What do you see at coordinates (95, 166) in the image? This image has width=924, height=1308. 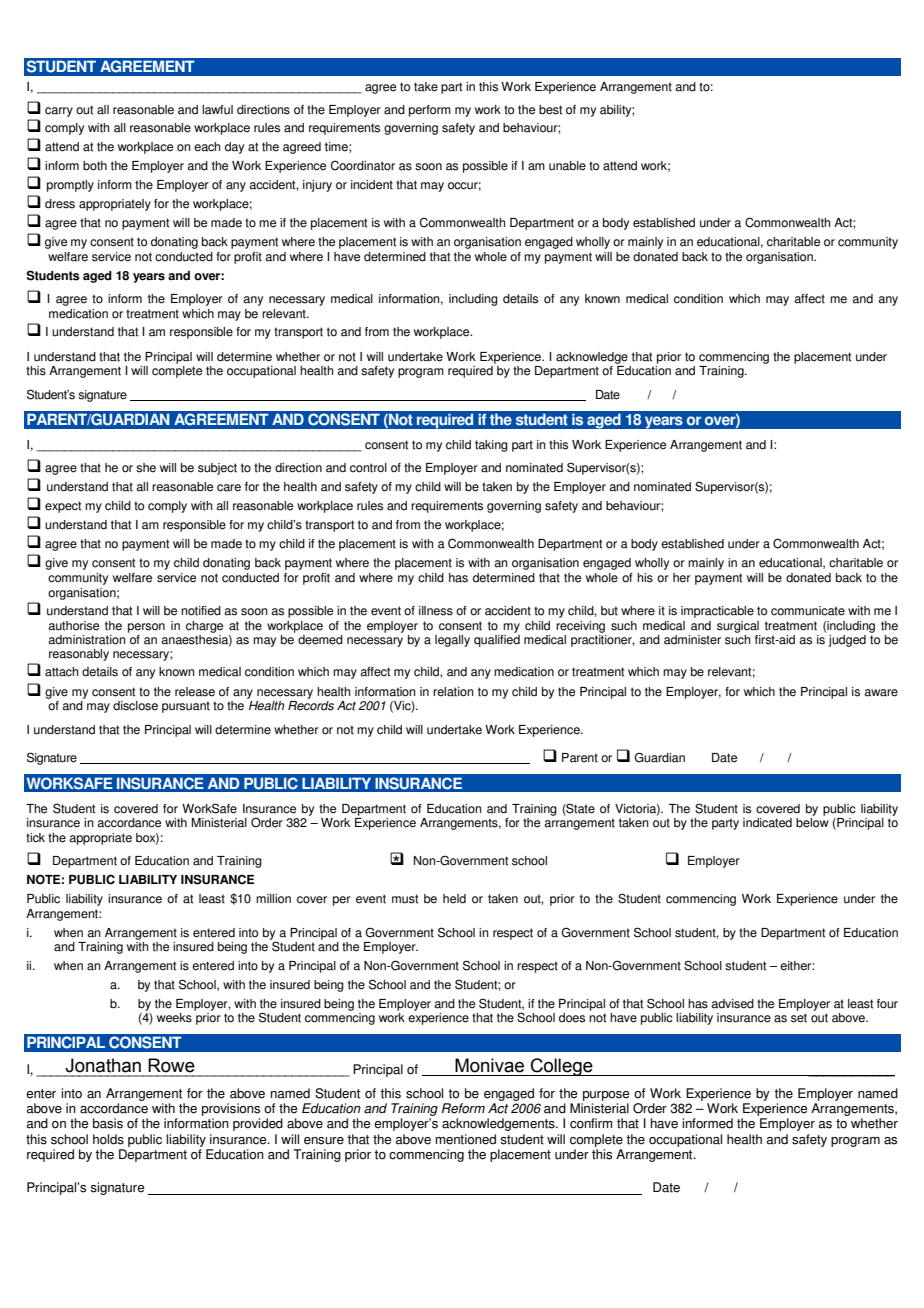 I see `both` at bounding box center [95, 166].
